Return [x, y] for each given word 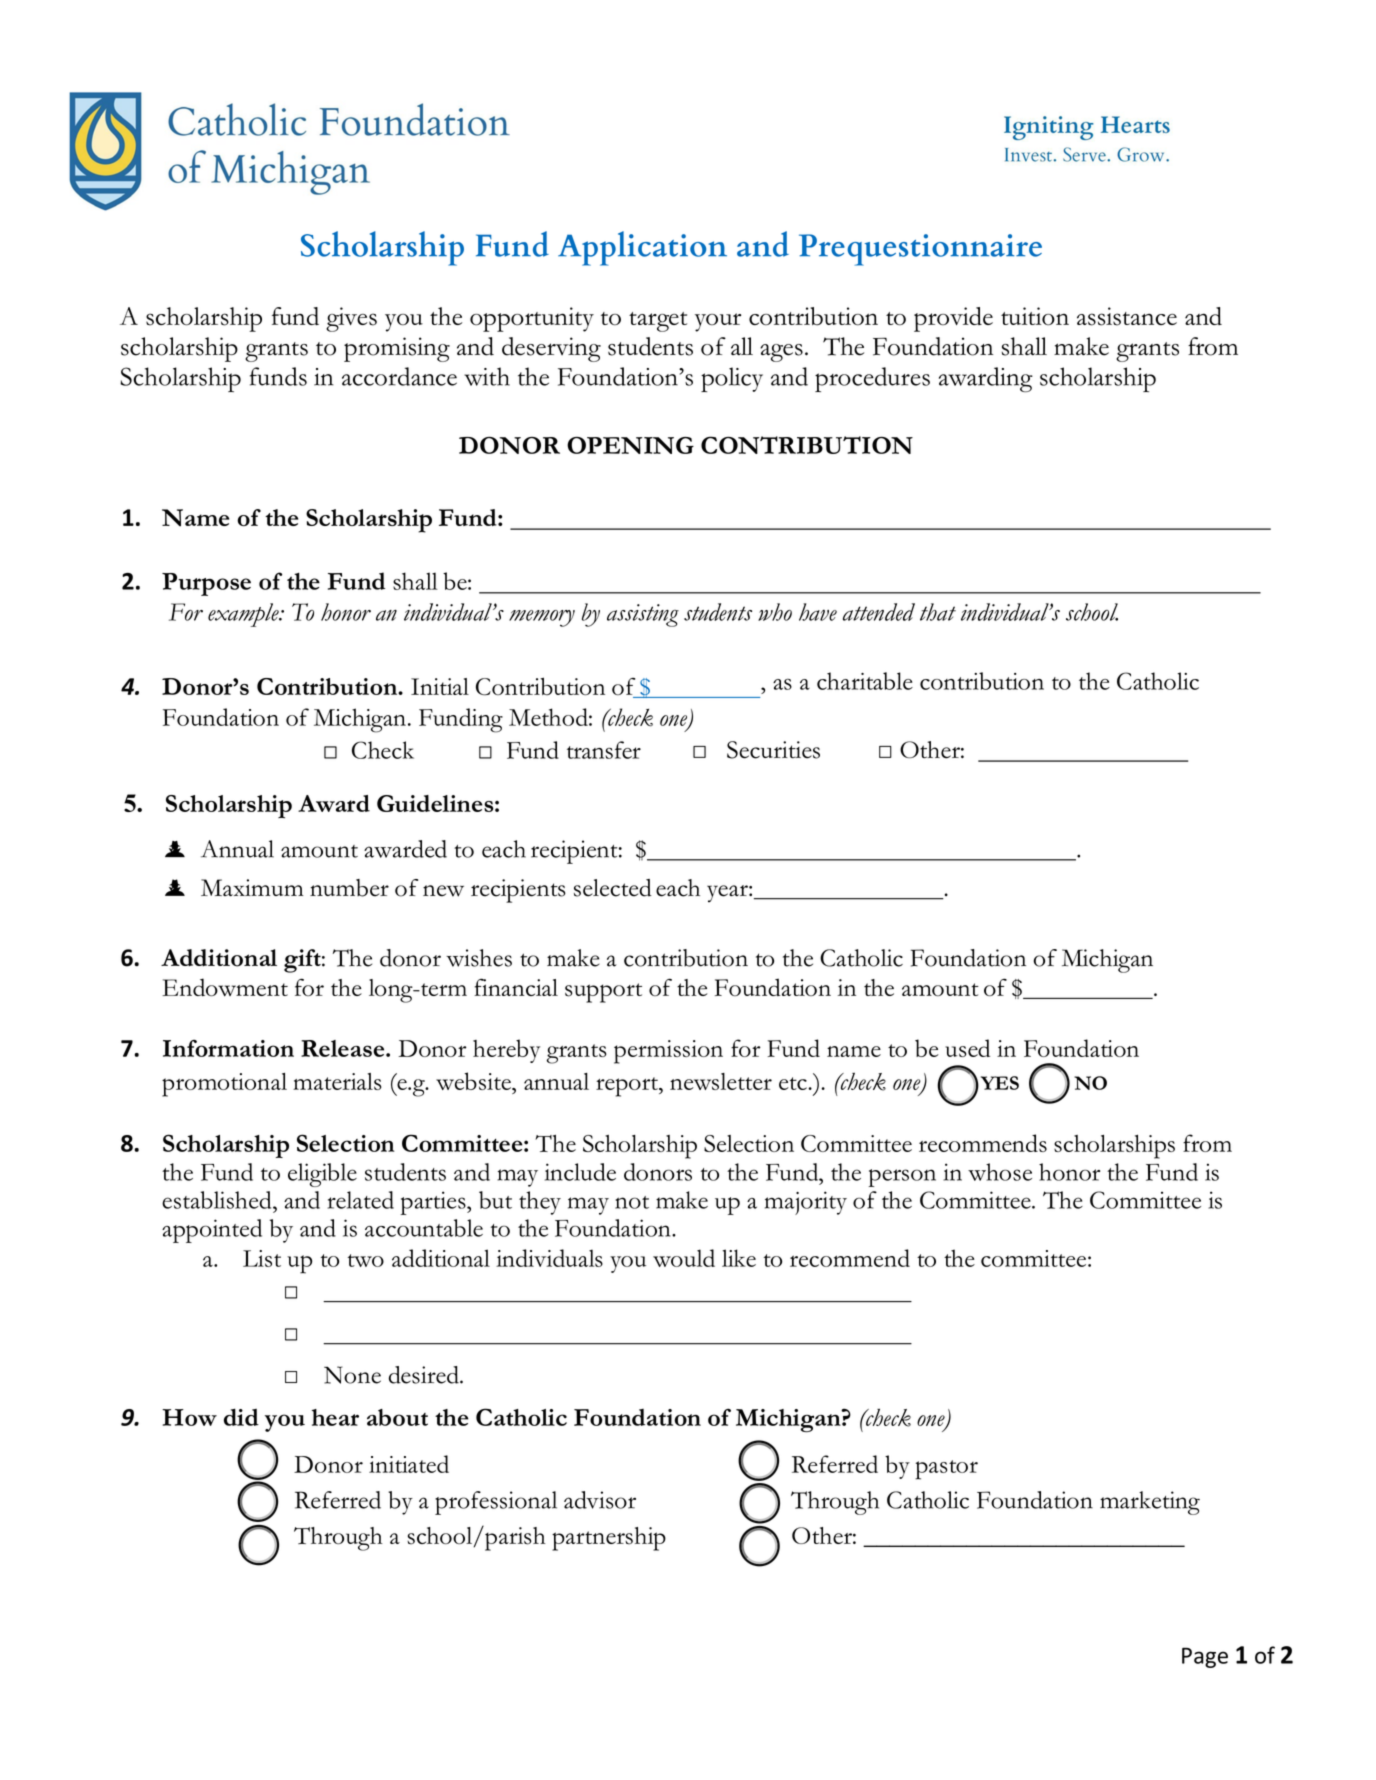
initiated [409, 1464]
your [718, 322]
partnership [609, 1539]
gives [351, 319]
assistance [1127, 316]
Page [1205, 1657]
